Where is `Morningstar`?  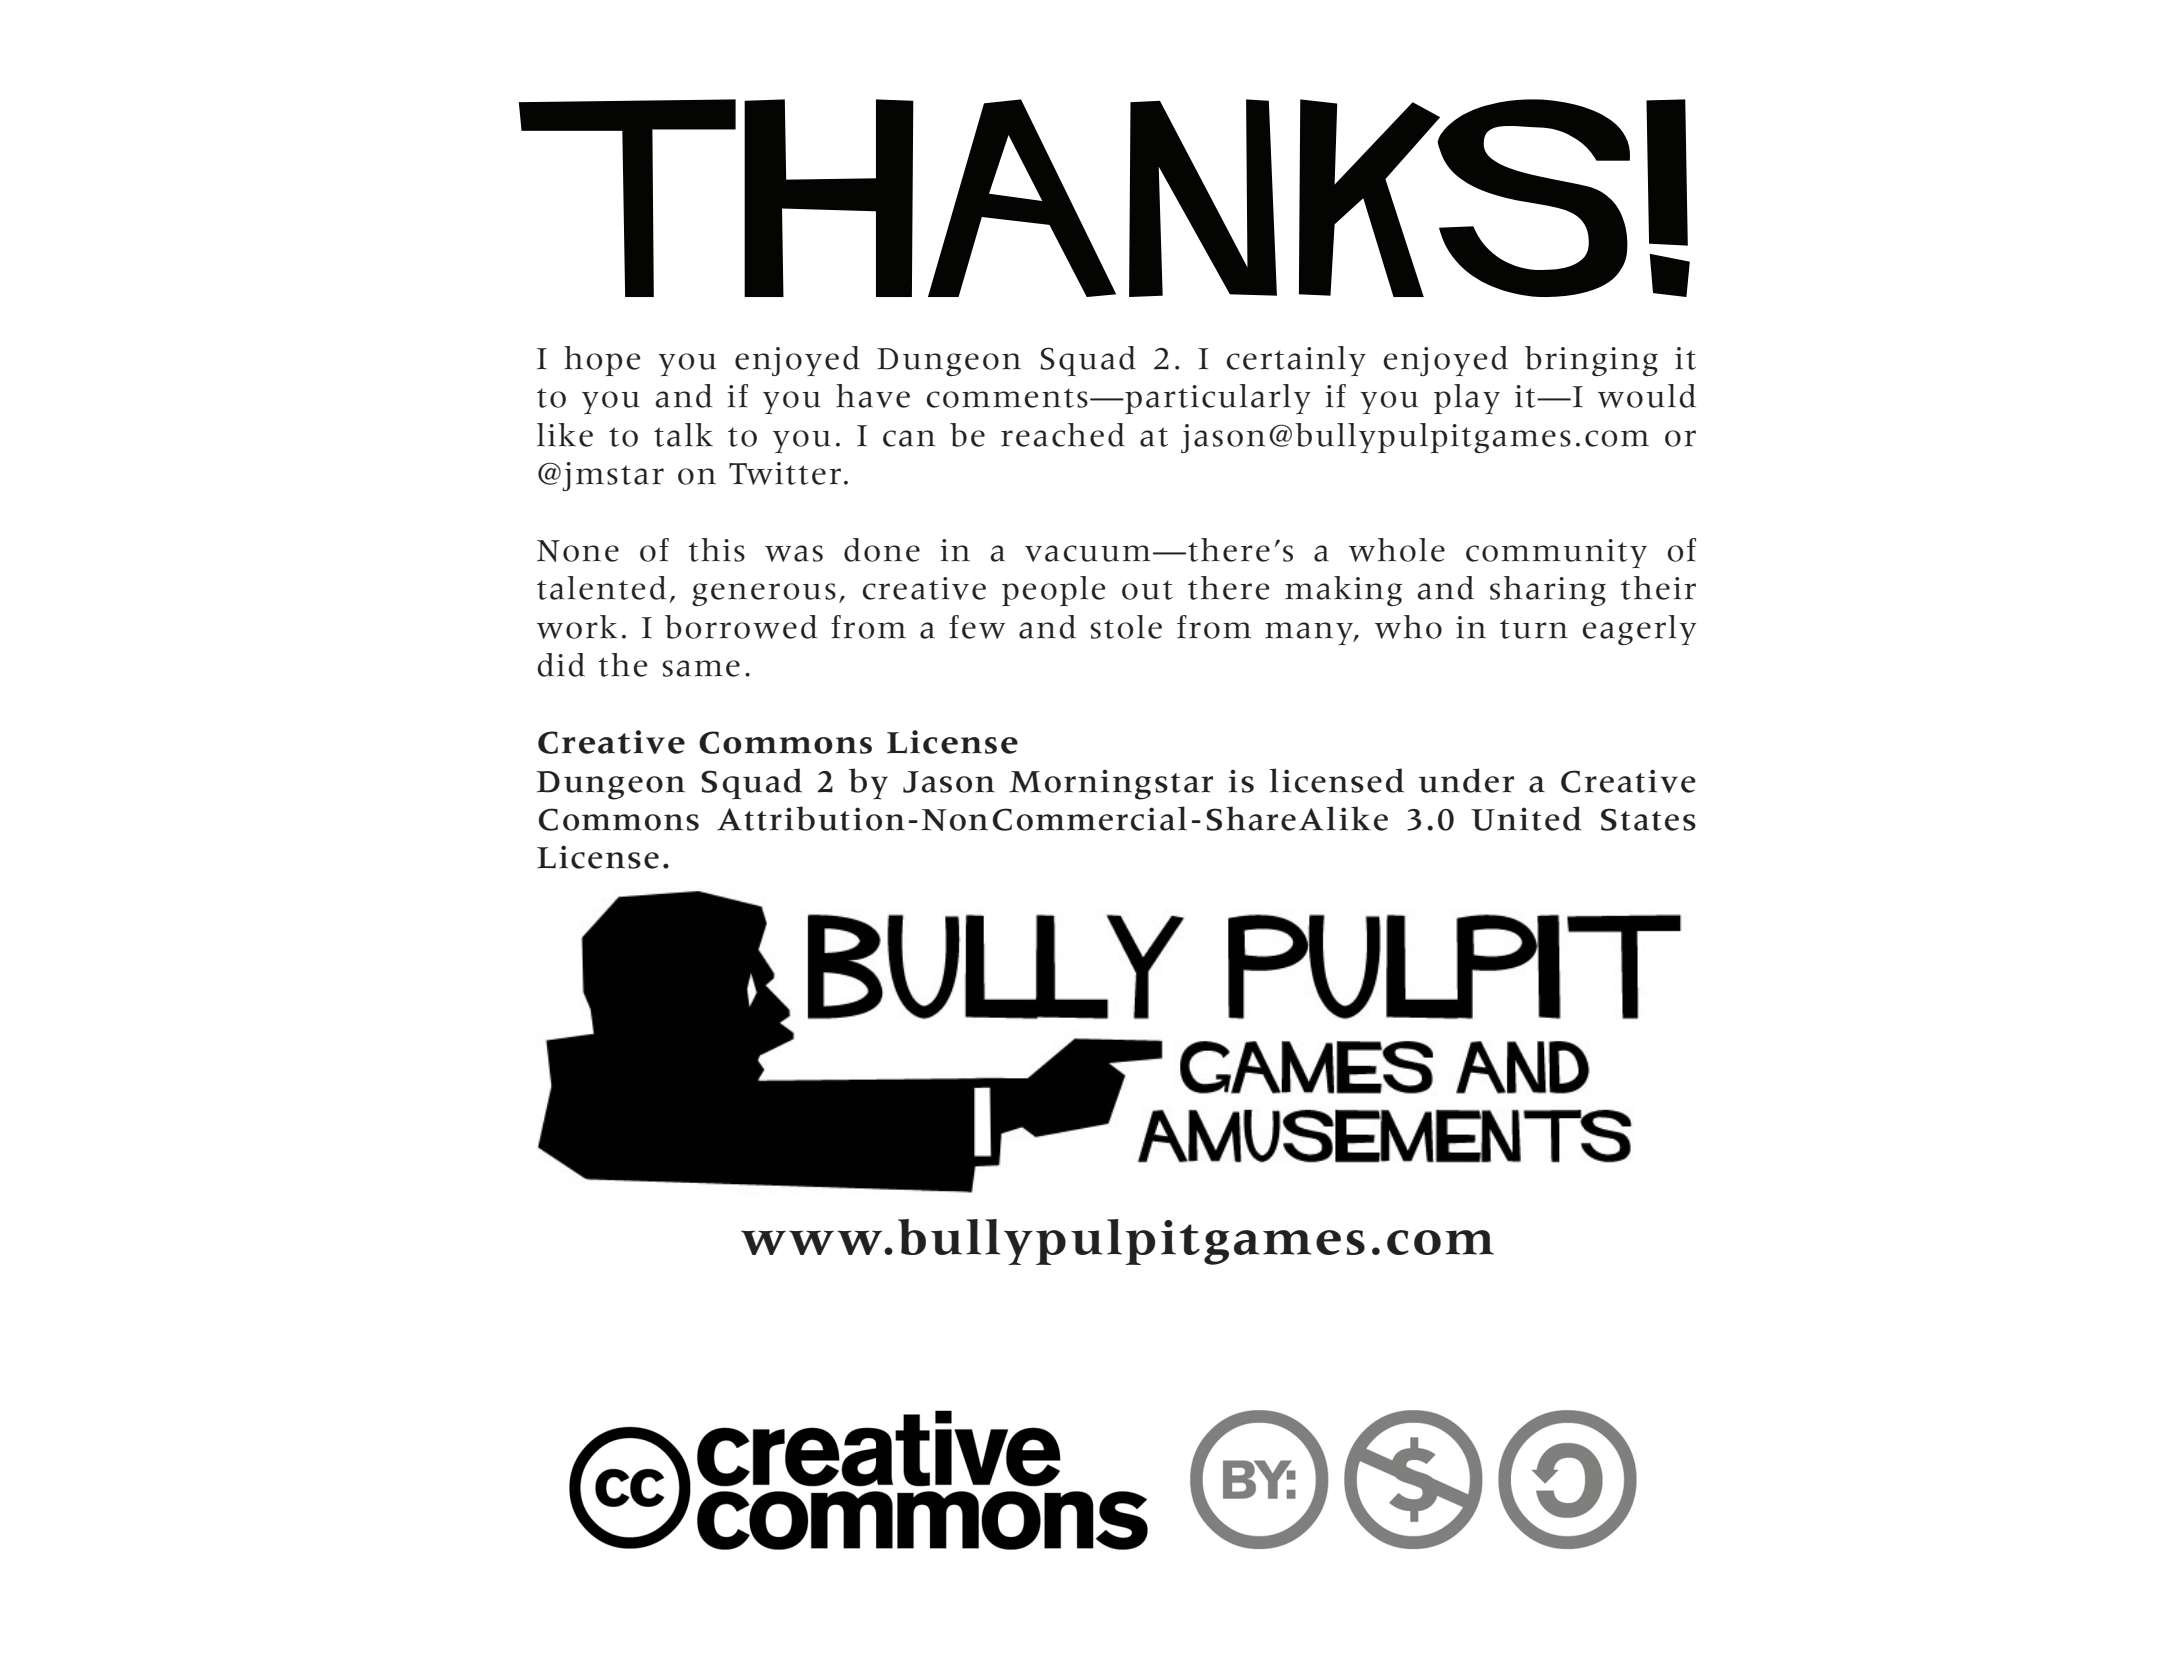
Morningstar is located at coordinates (1111, 784).
